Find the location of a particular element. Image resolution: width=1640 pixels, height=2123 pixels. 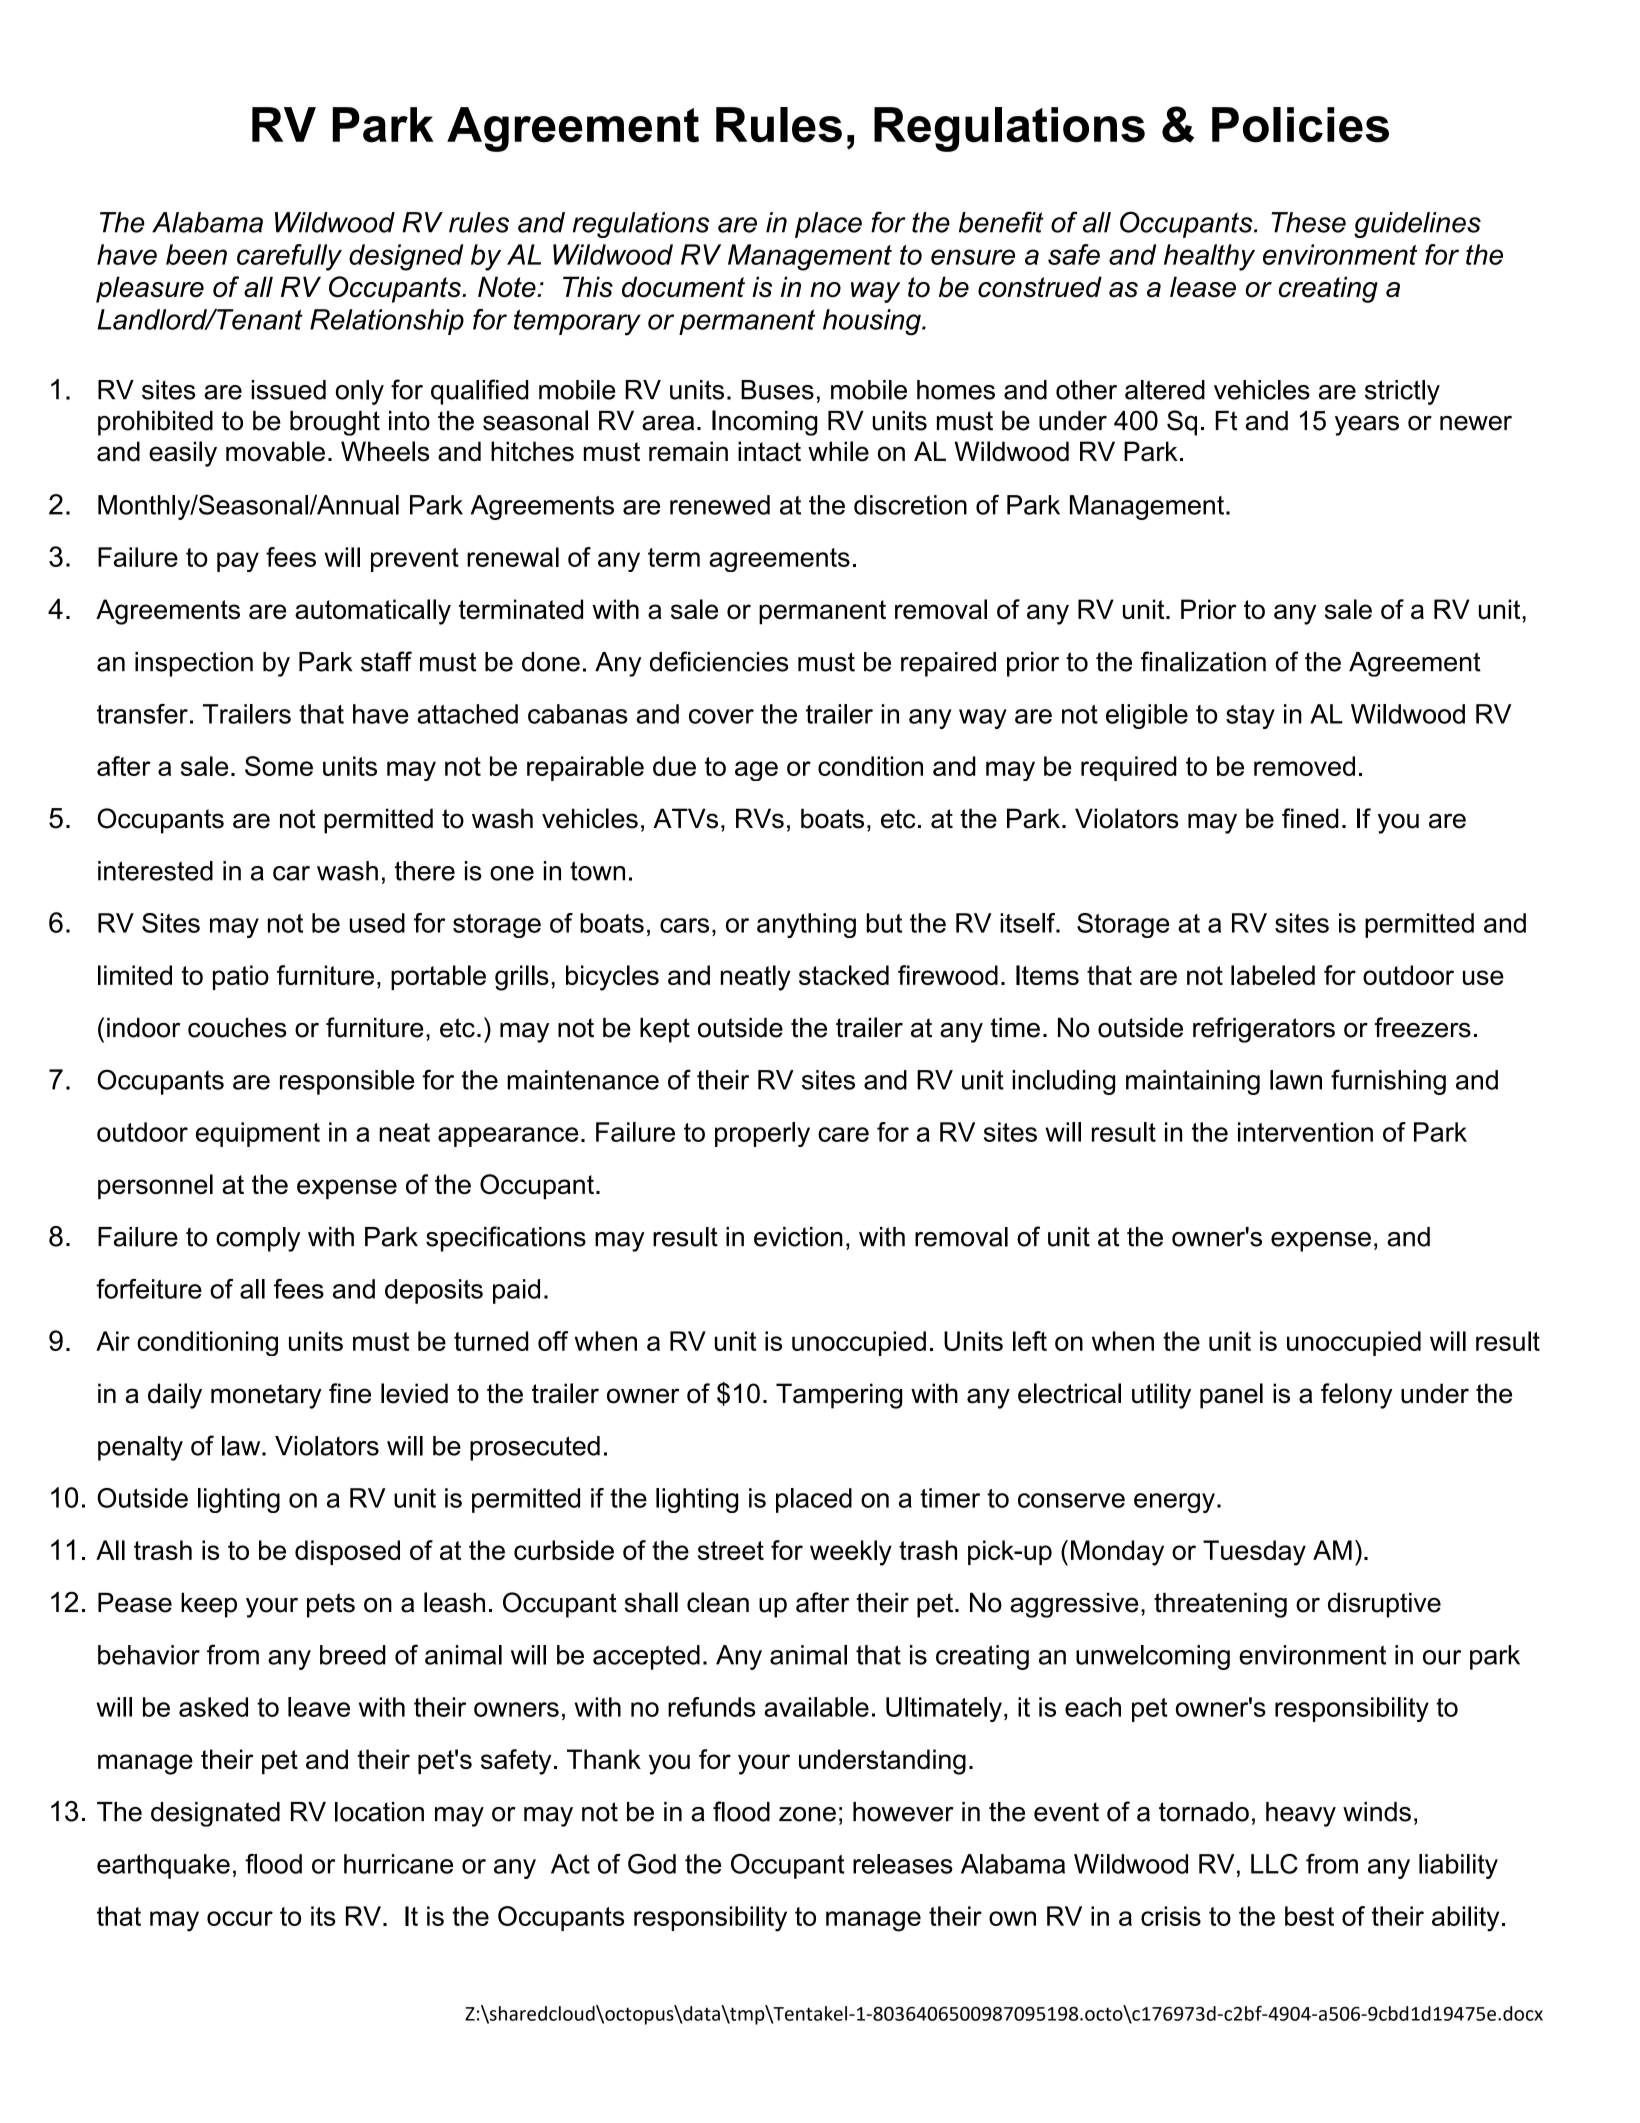

removed is located at coordinates (1304, 766).
